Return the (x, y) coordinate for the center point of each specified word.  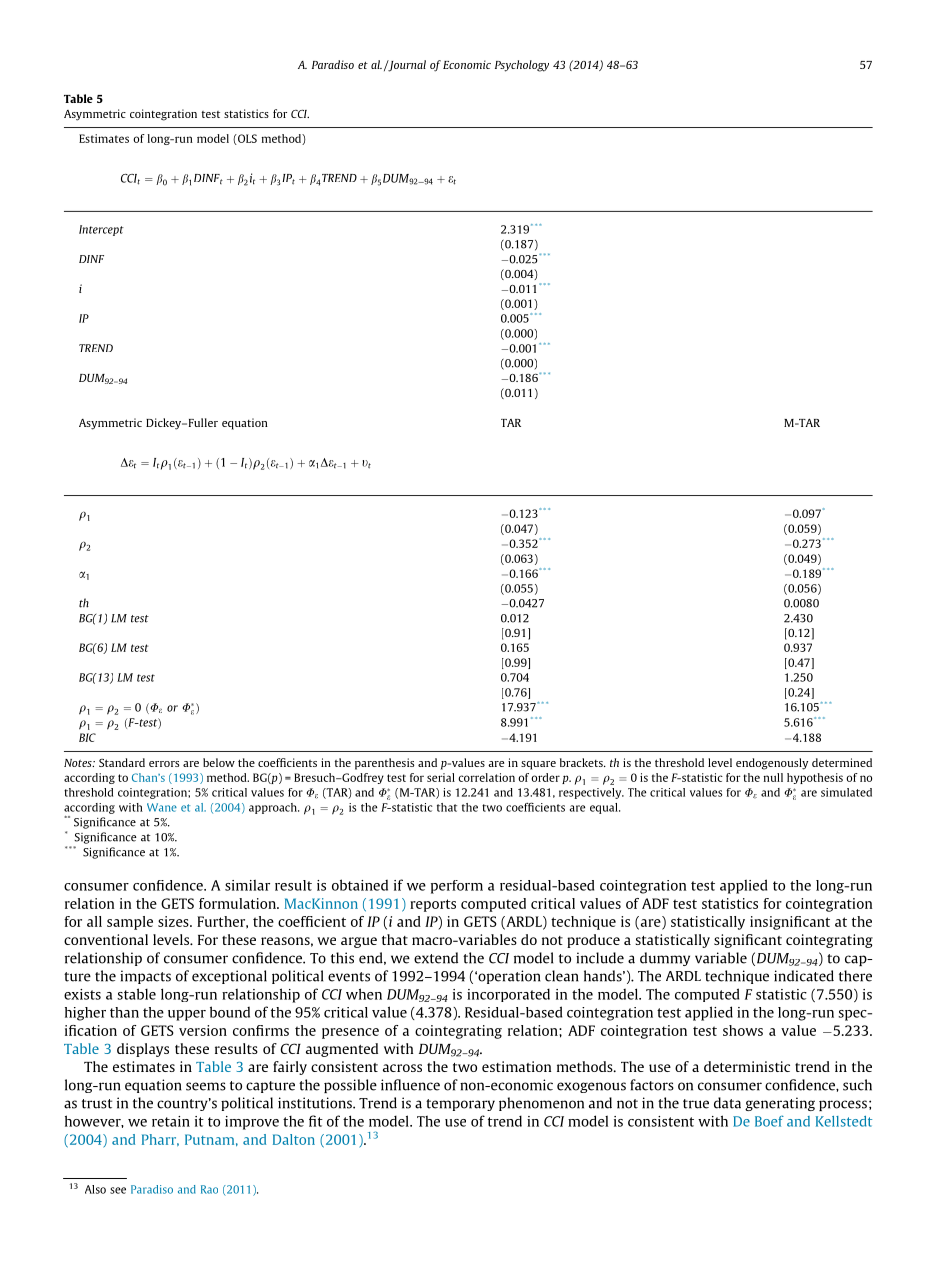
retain (171, 1121)
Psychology (522, 66)
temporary (460, 1105)
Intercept (101, 230)
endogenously (772, 764)
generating (780, 1104)
